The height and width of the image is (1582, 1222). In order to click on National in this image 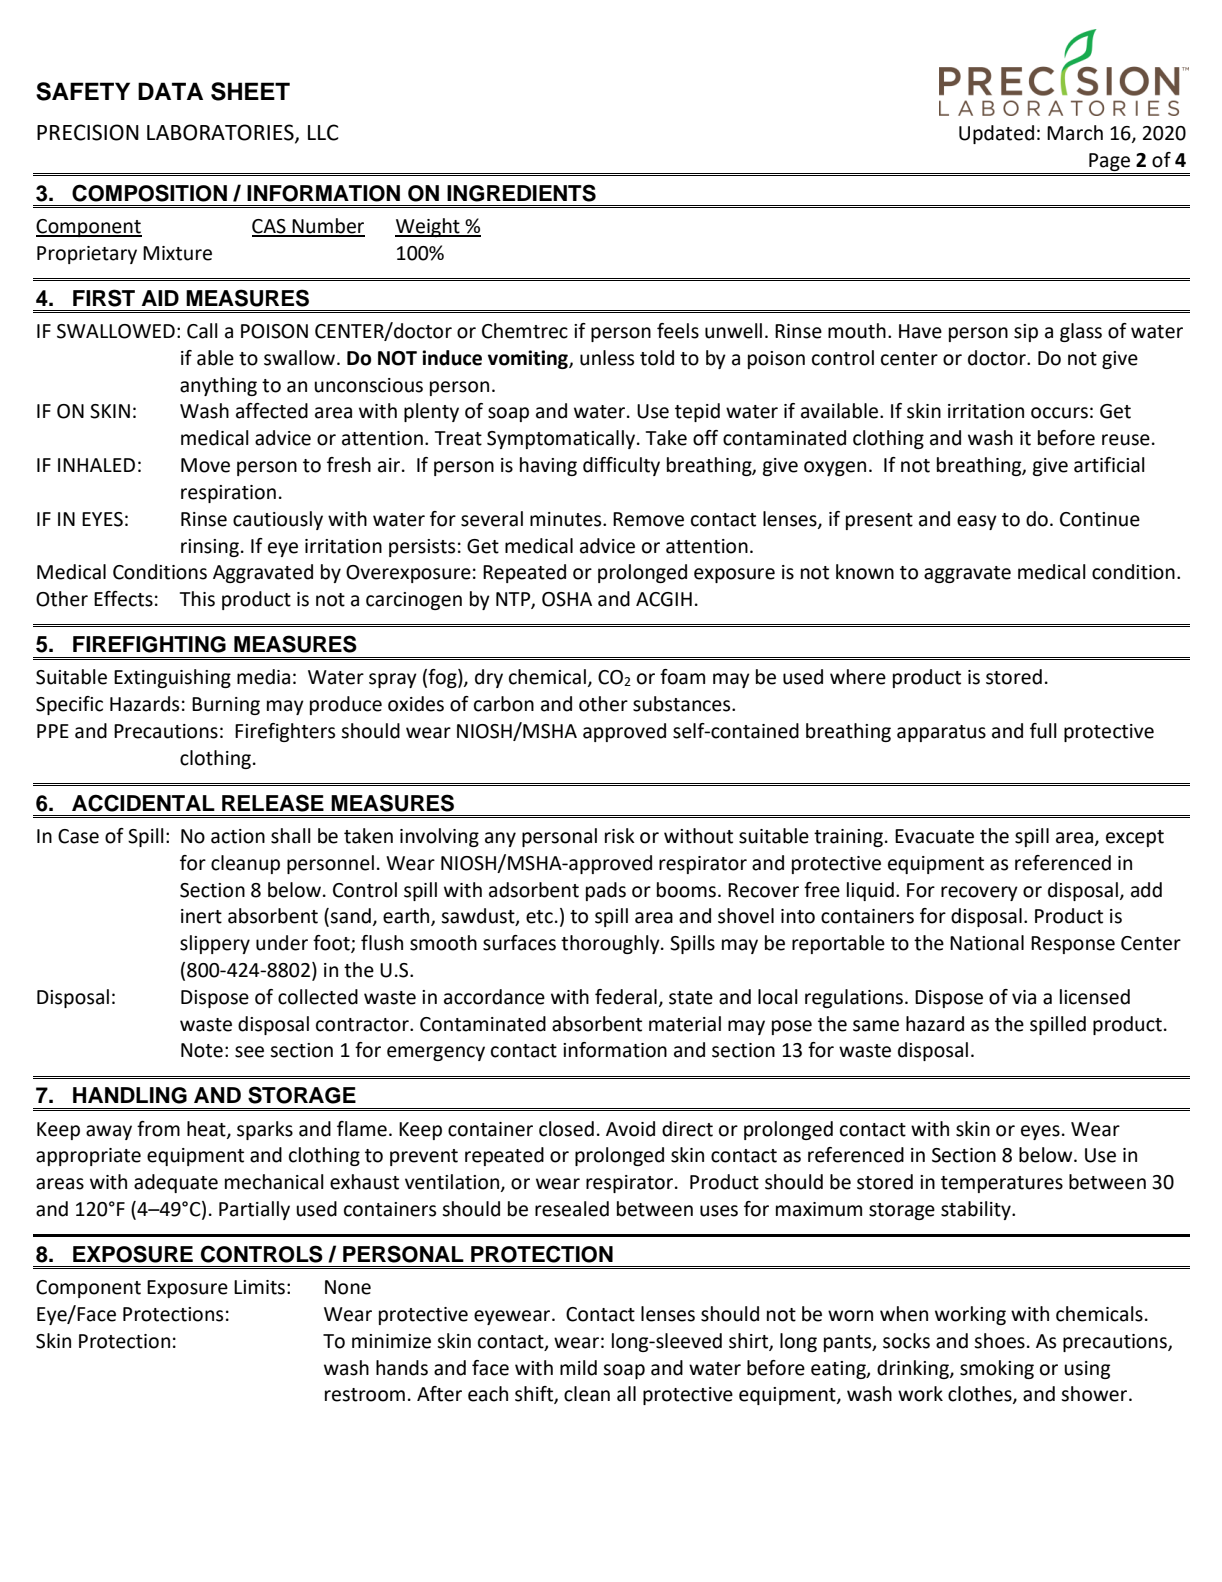, I will do `click(987, 943)`.
